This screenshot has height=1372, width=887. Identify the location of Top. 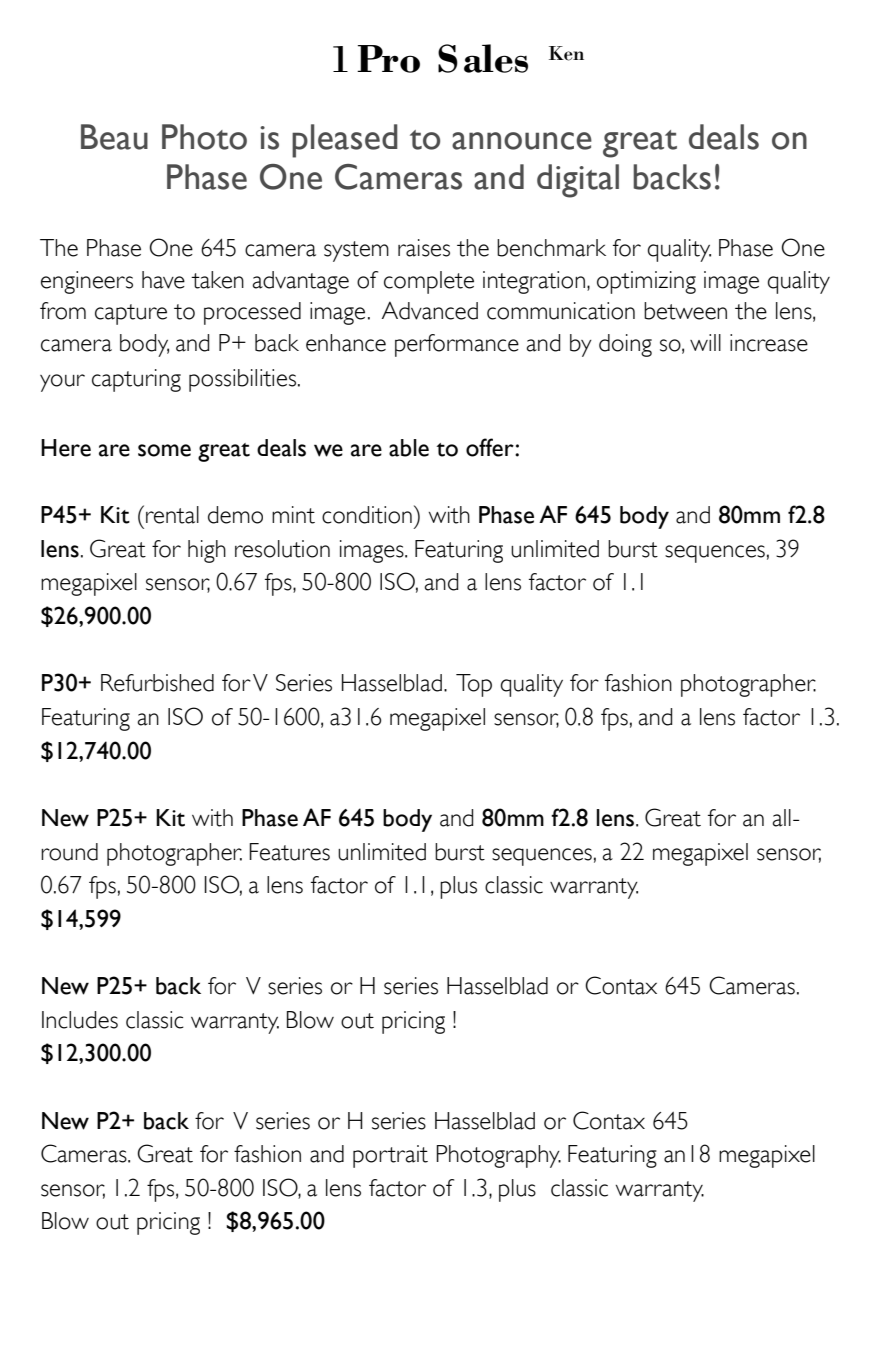
(474, 685).
